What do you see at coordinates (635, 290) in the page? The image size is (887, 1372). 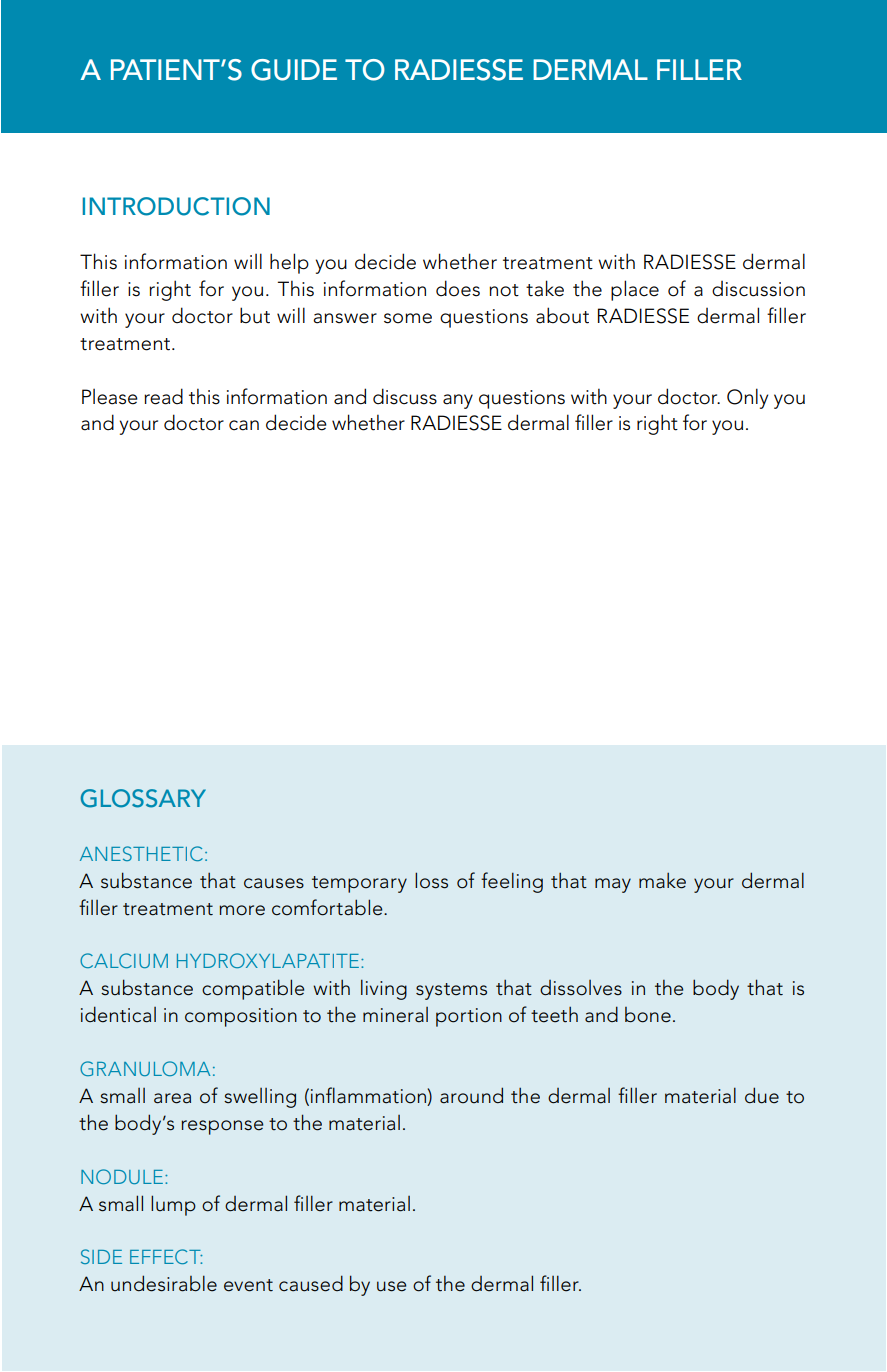 I see `place` at bounding box center [635, 290].
